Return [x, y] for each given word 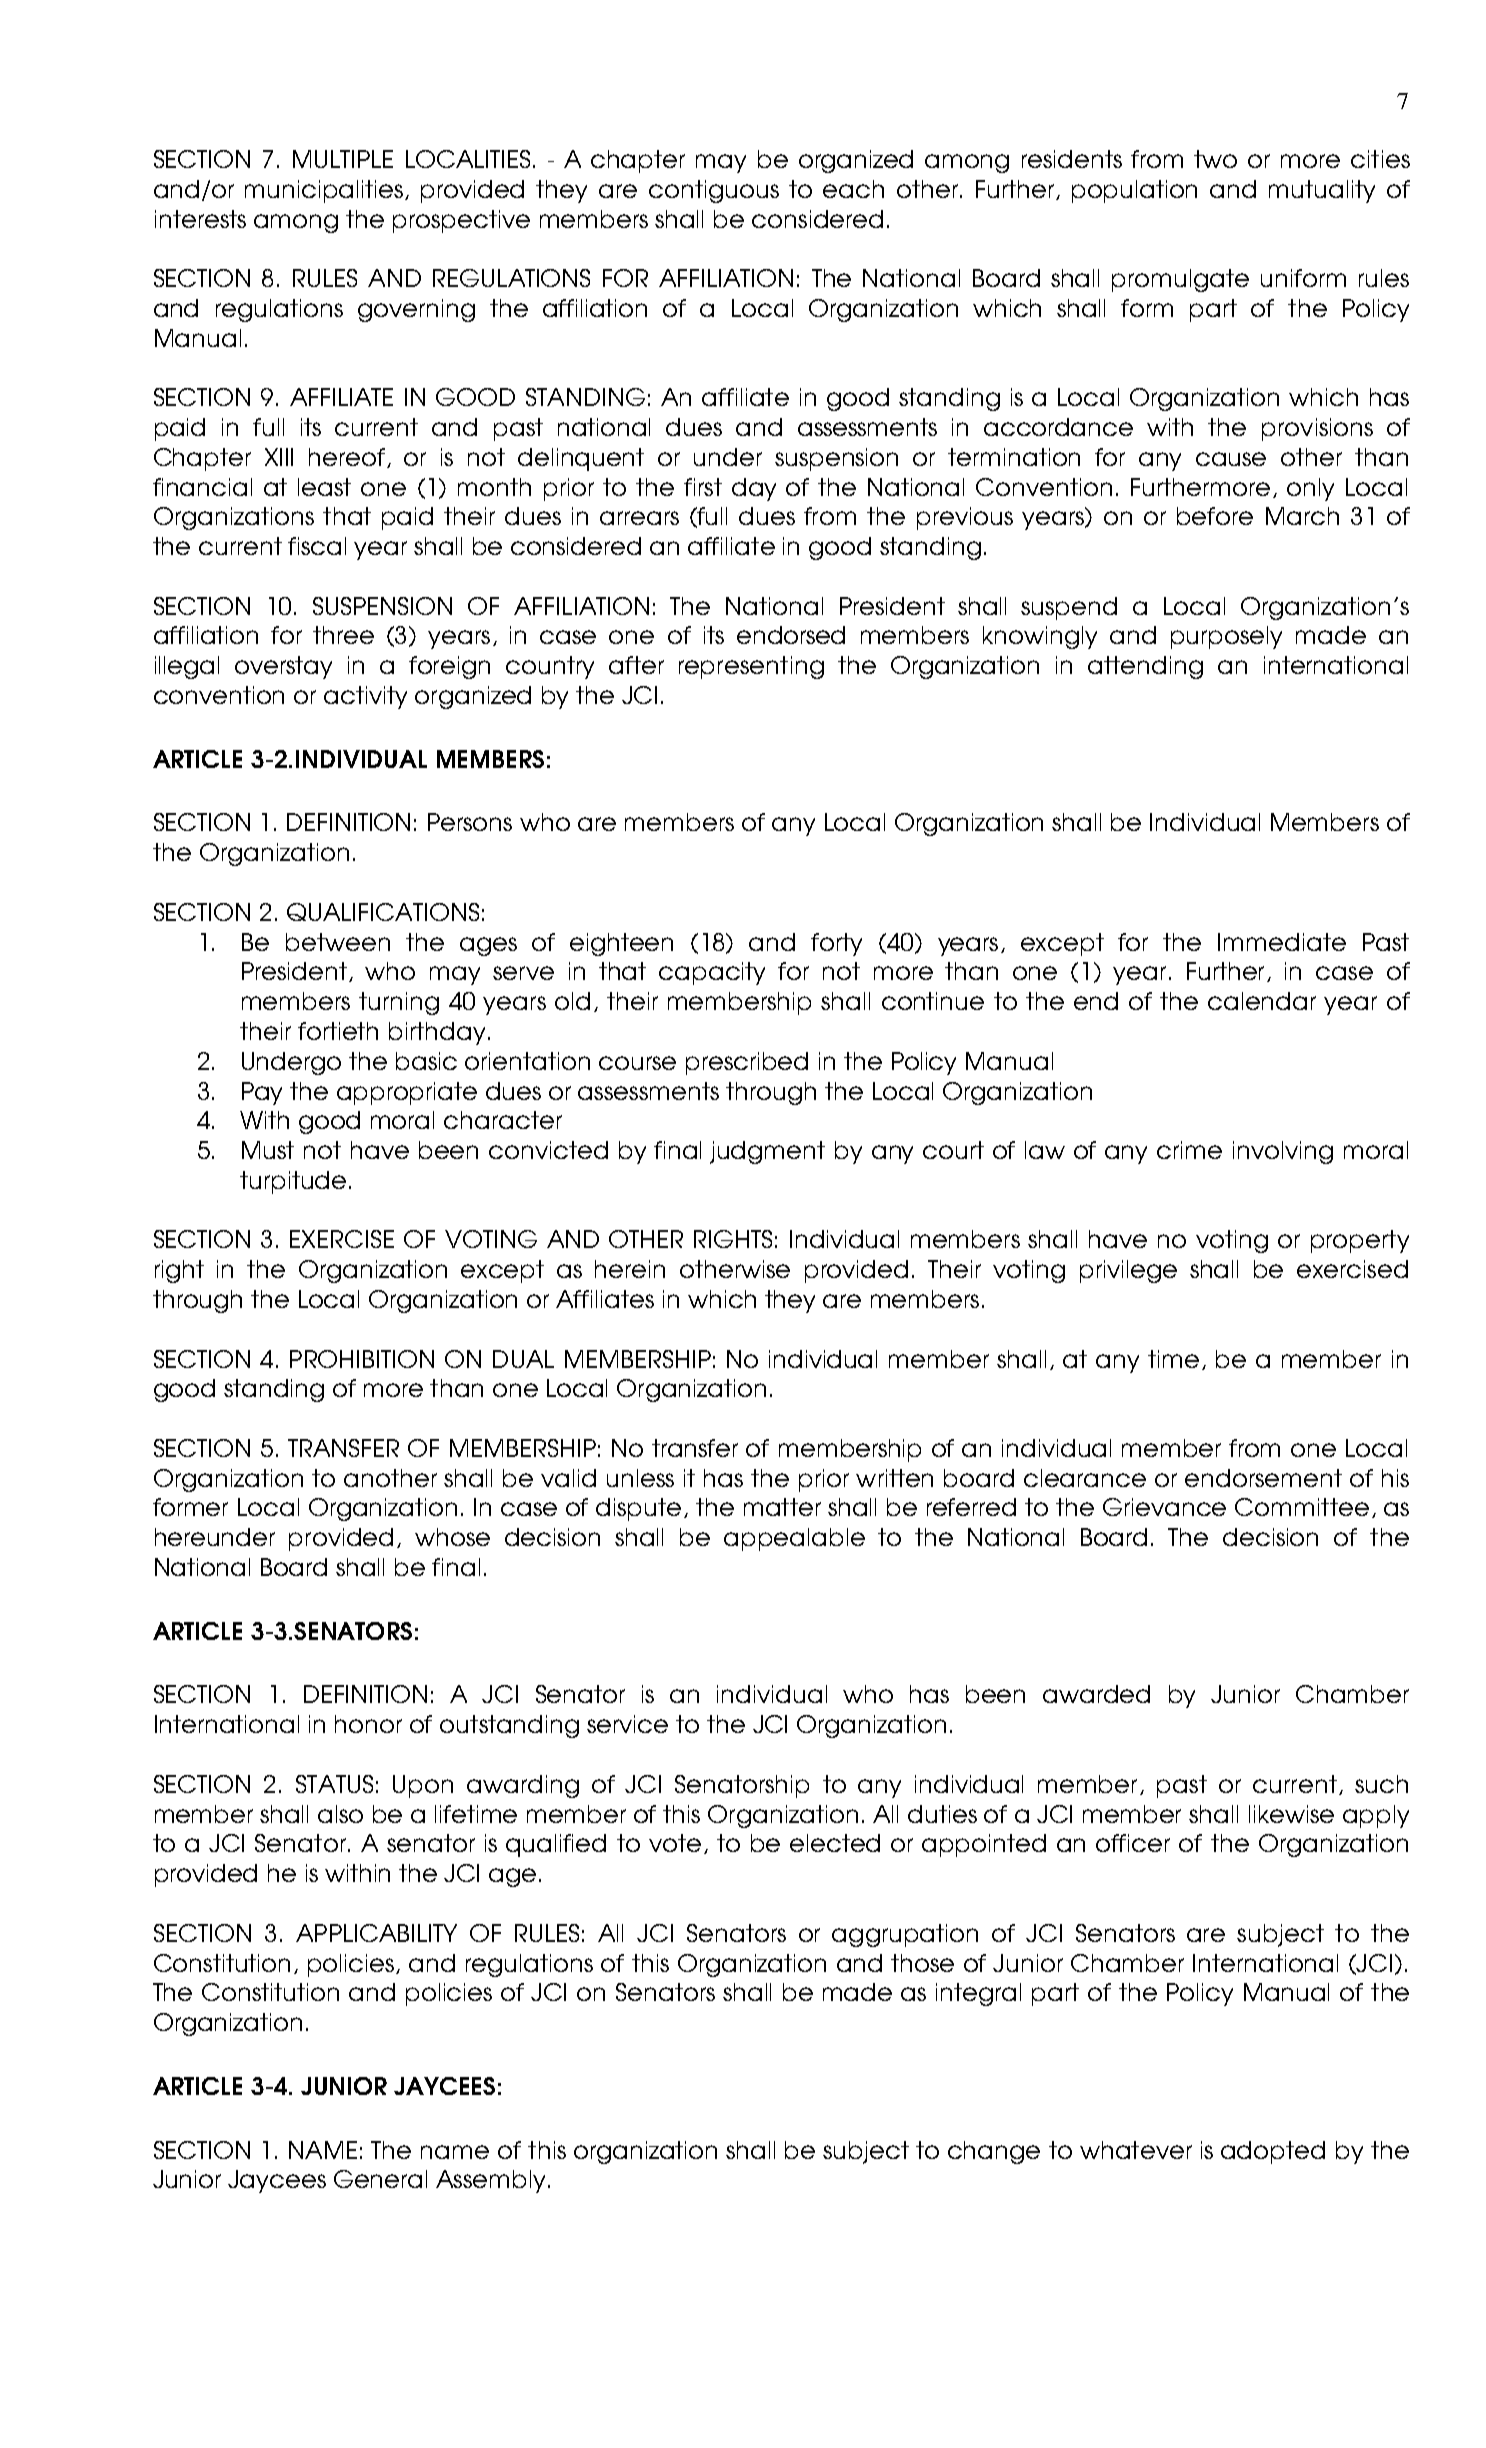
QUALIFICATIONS [383, 912]
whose [452, 1537]
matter [782, 1507]
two [1215, 159]
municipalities [325, 191]
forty [836, 944]
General [380, 2179]
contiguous [714, 191]
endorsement [1263, 1478]
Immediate [1282, 942]
